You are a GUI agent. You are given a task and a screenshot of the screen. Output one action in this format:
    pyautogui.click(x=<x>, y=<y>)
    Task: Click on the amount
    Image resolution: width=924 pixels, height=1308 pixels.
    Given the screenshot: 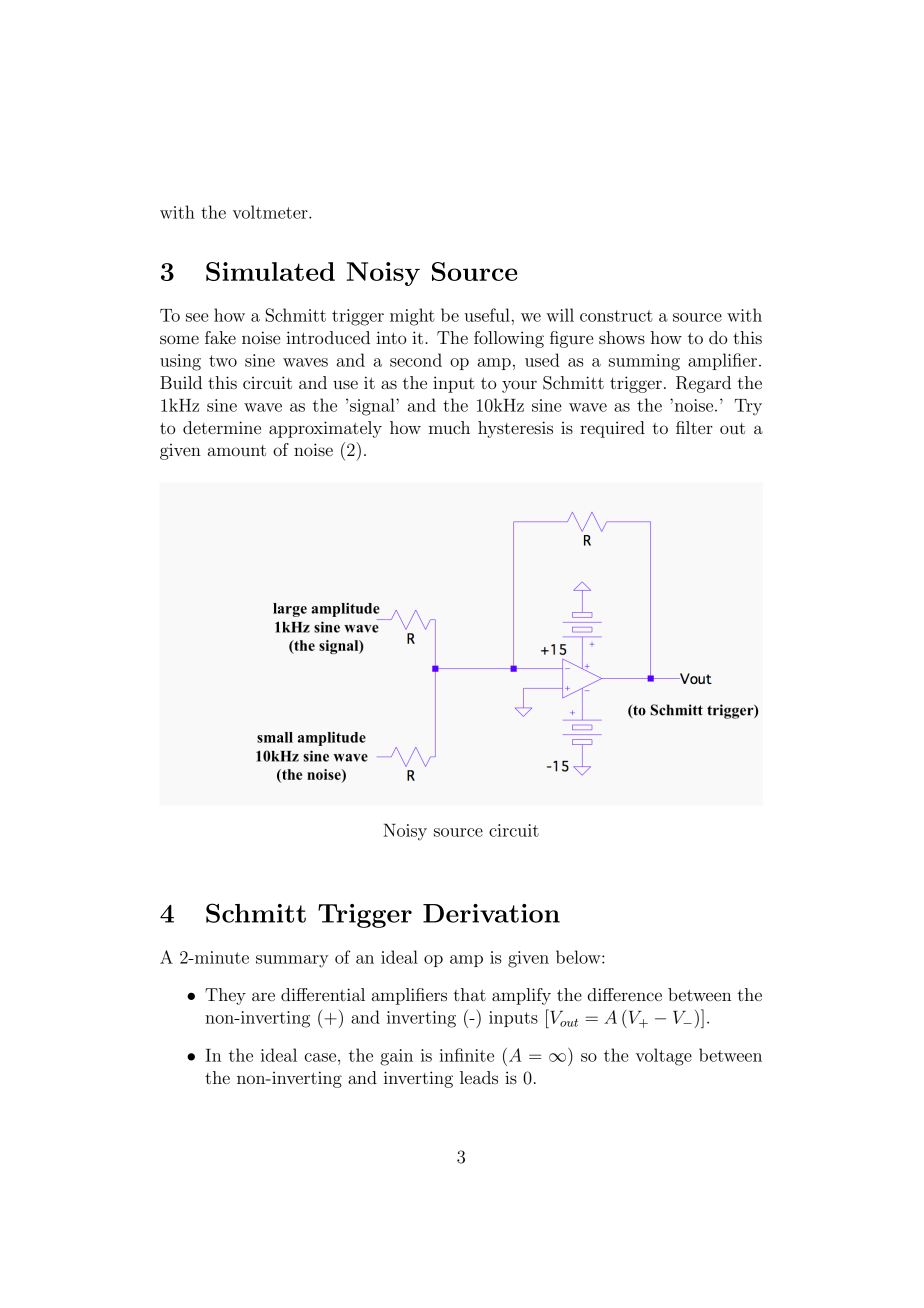 What is the action you would take?
    pyautogui.click(x=237, y=450)
